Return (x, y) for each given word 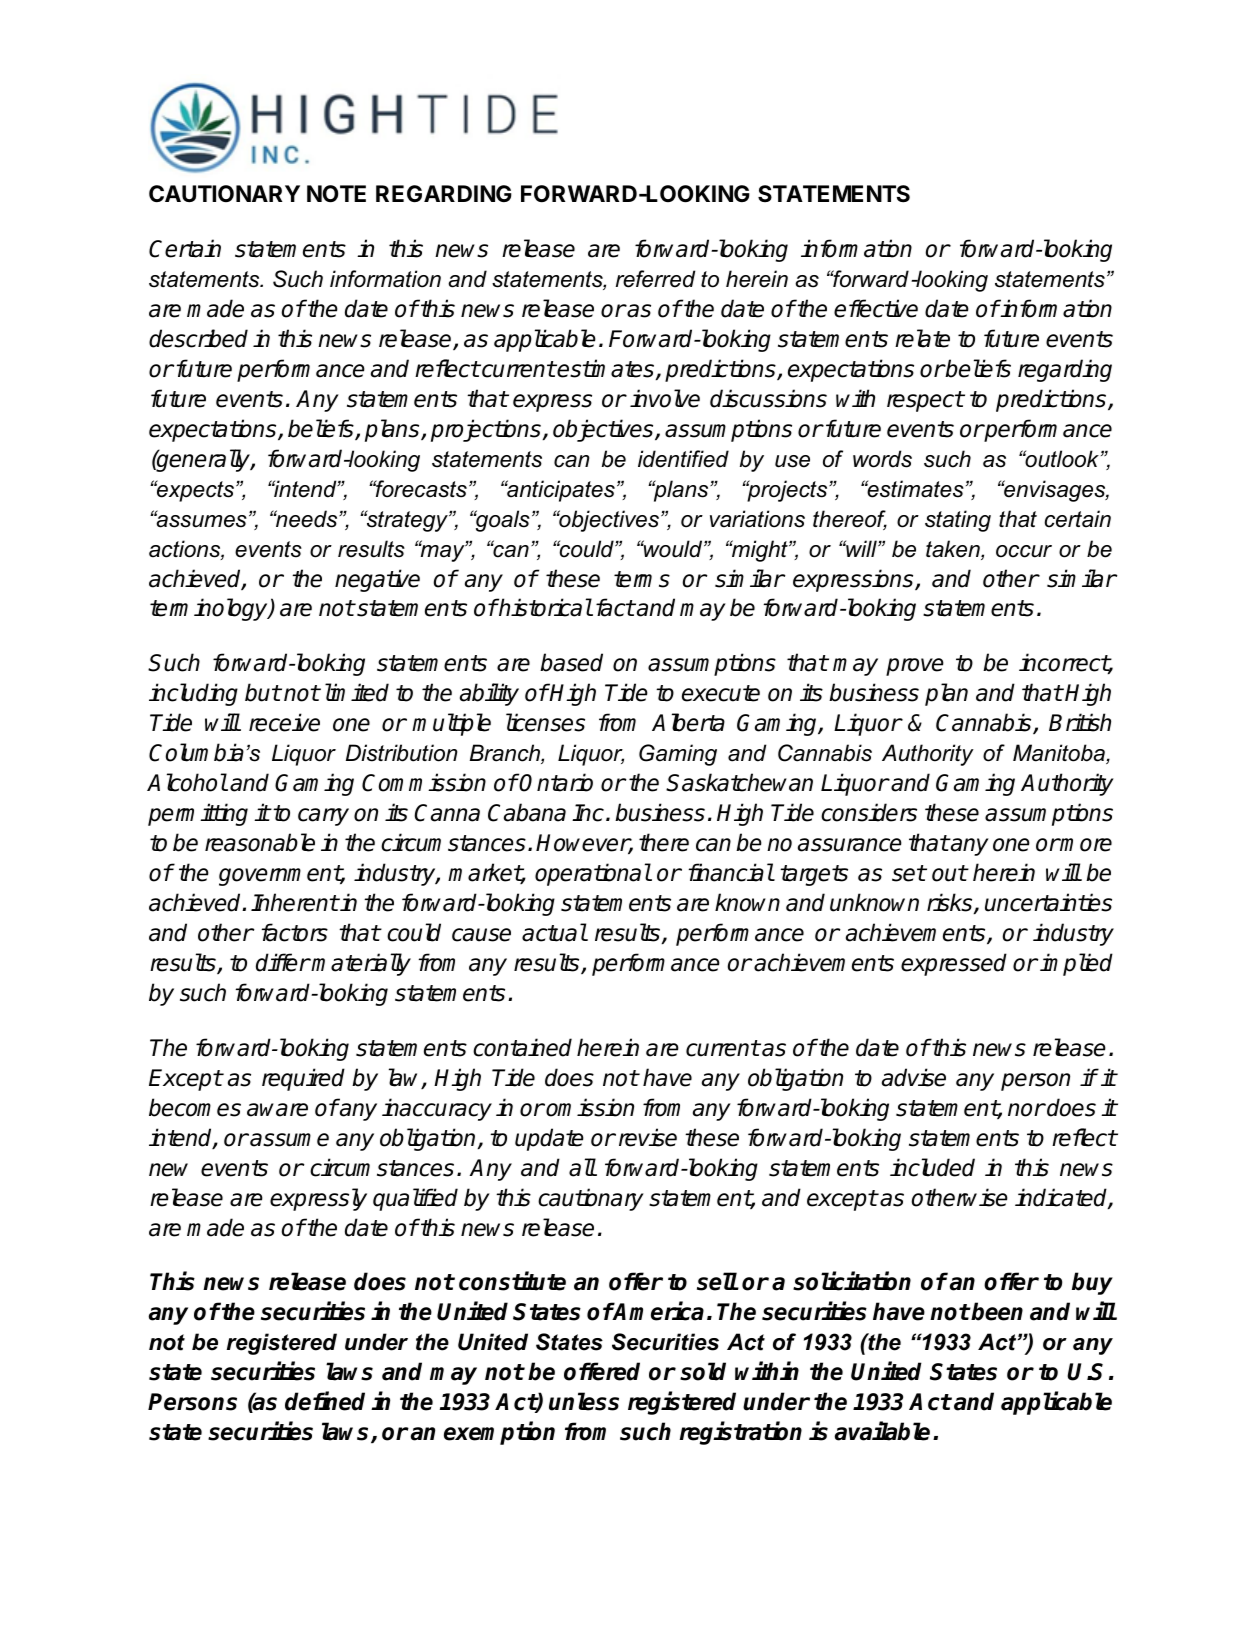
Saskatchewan (739, 782)
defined (325, 1401)
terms (642, 579)
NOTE (336, 194)
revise (648, 1137)
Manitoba (1060, 754)
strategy (407, 521)
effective (876, 308)
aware (277, 1110)
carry (323, 817)
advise (914, 1077)
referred (655, 279)
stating (958, 521)
